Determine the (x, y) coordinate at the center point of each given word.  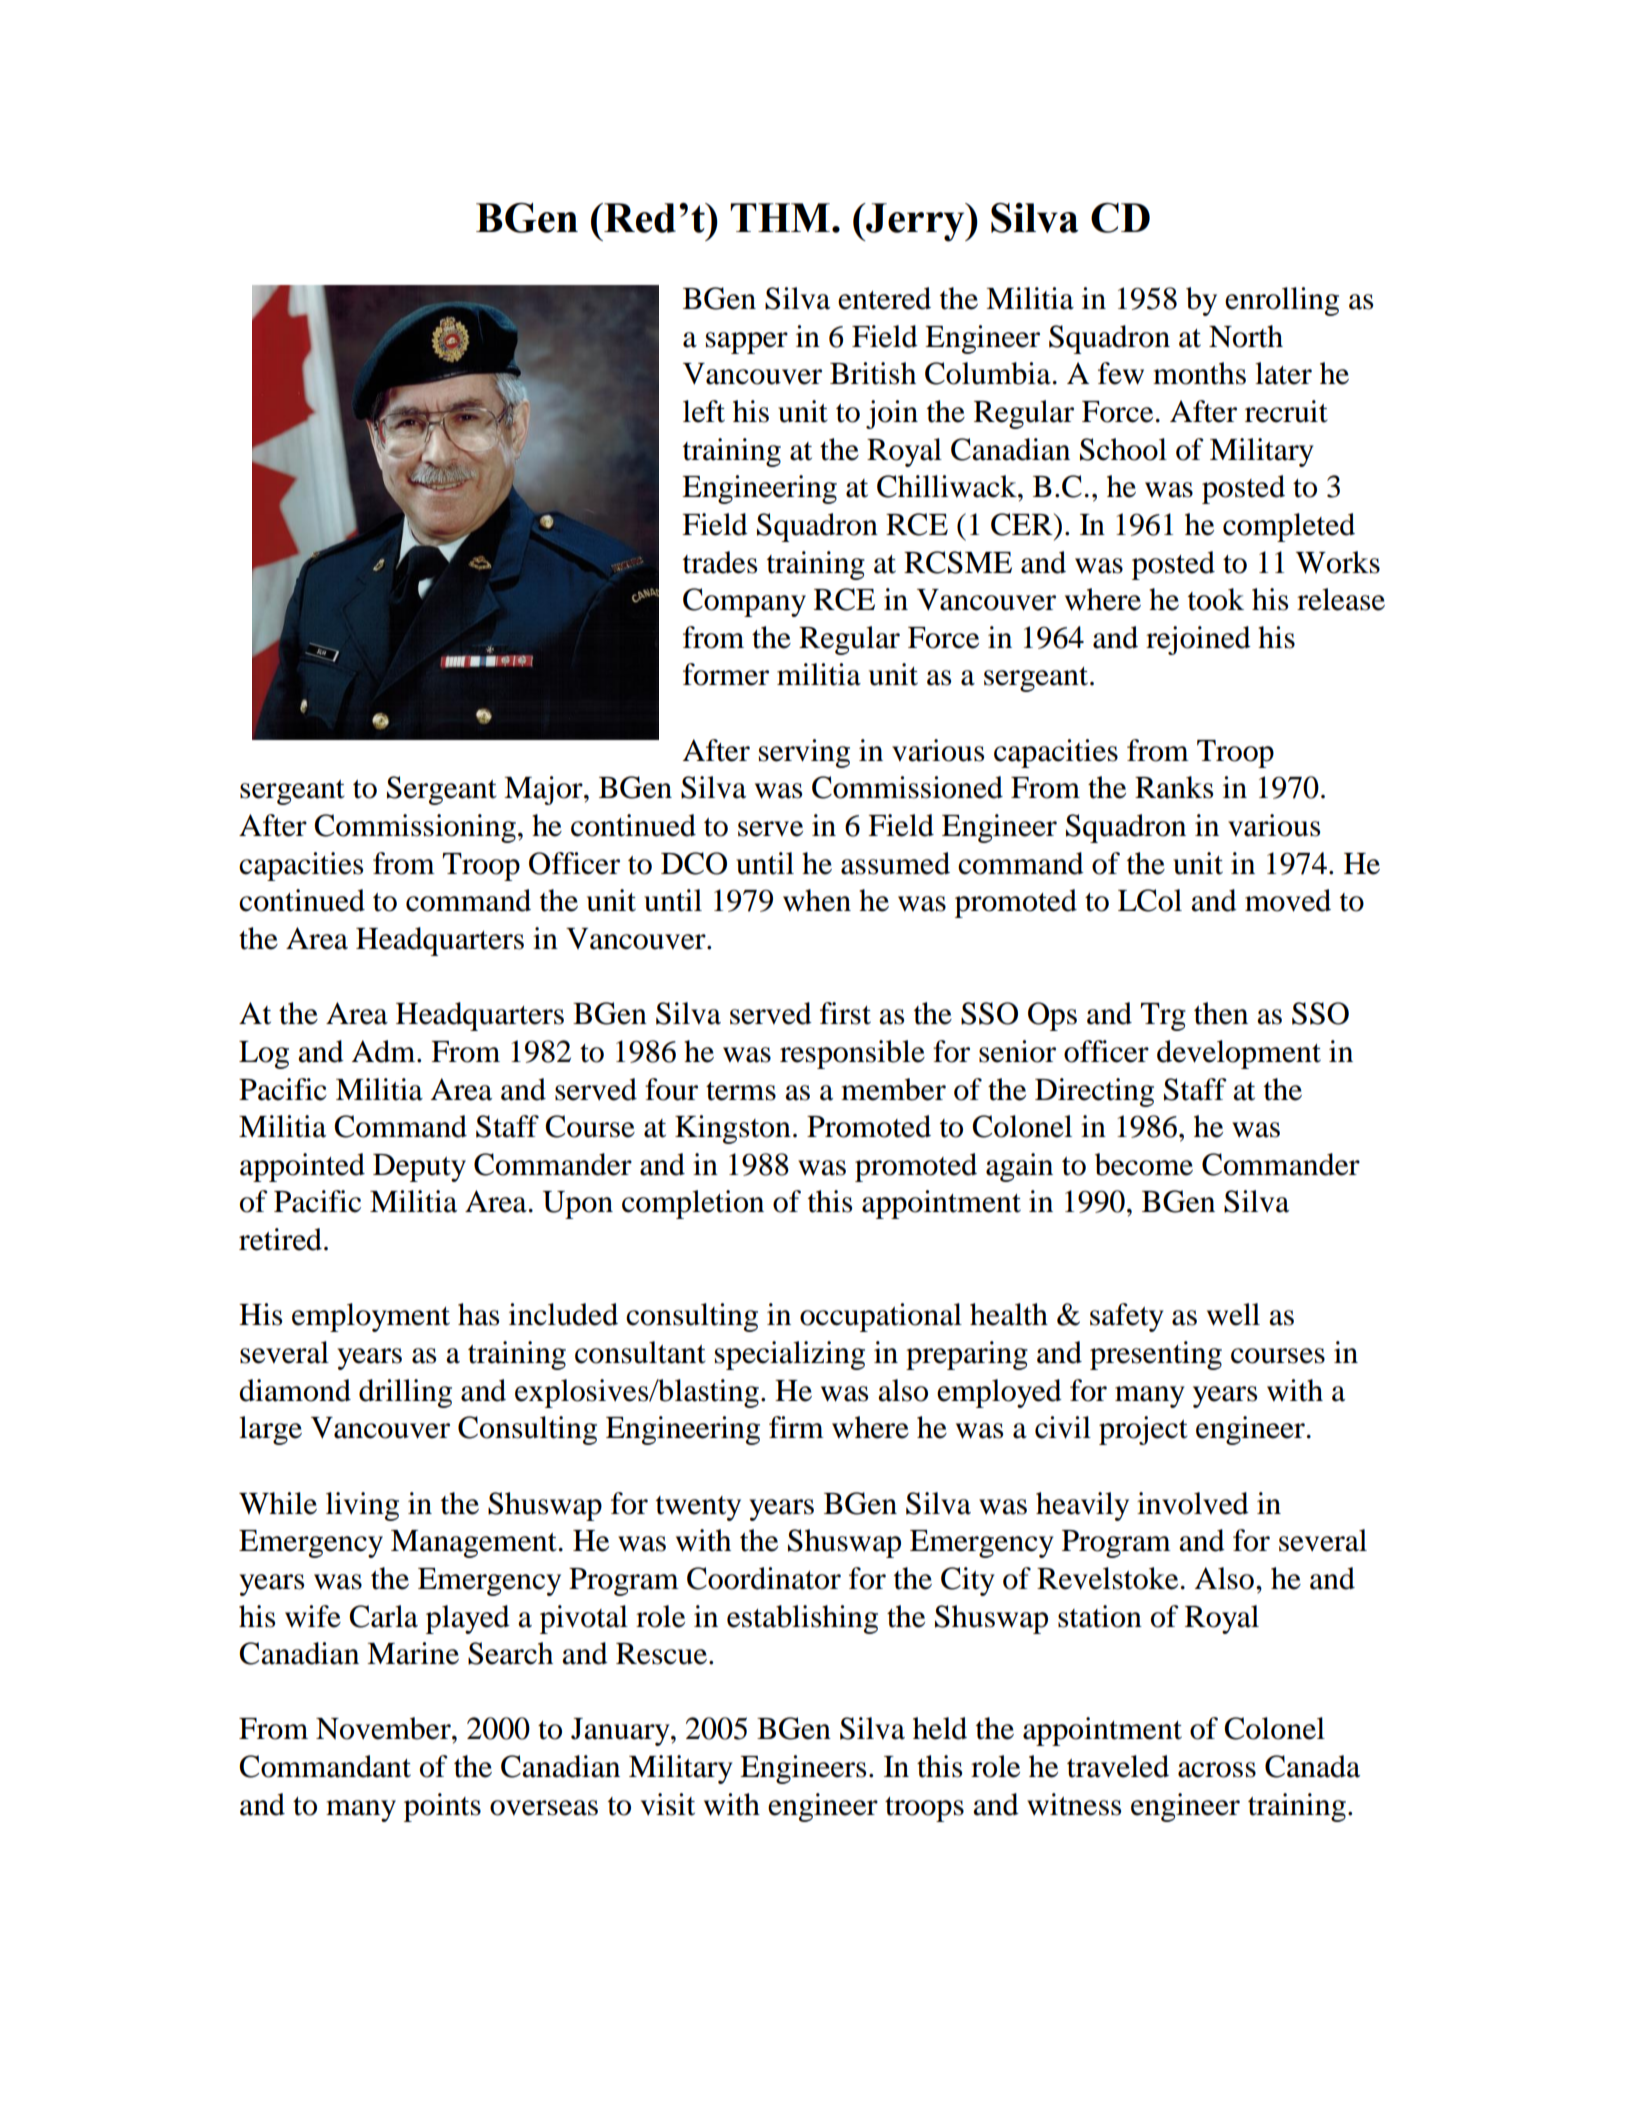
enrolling (1282, 301)
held (940, 1728)
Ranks (1174, 787)
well (1233, 1314)
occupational (881, 1317)
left (704, 411)
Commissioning (415, 828)
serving (804, 753)
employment (371, 1317)
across (1217, 1770)
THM (780, 217)
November (384, 1728)
